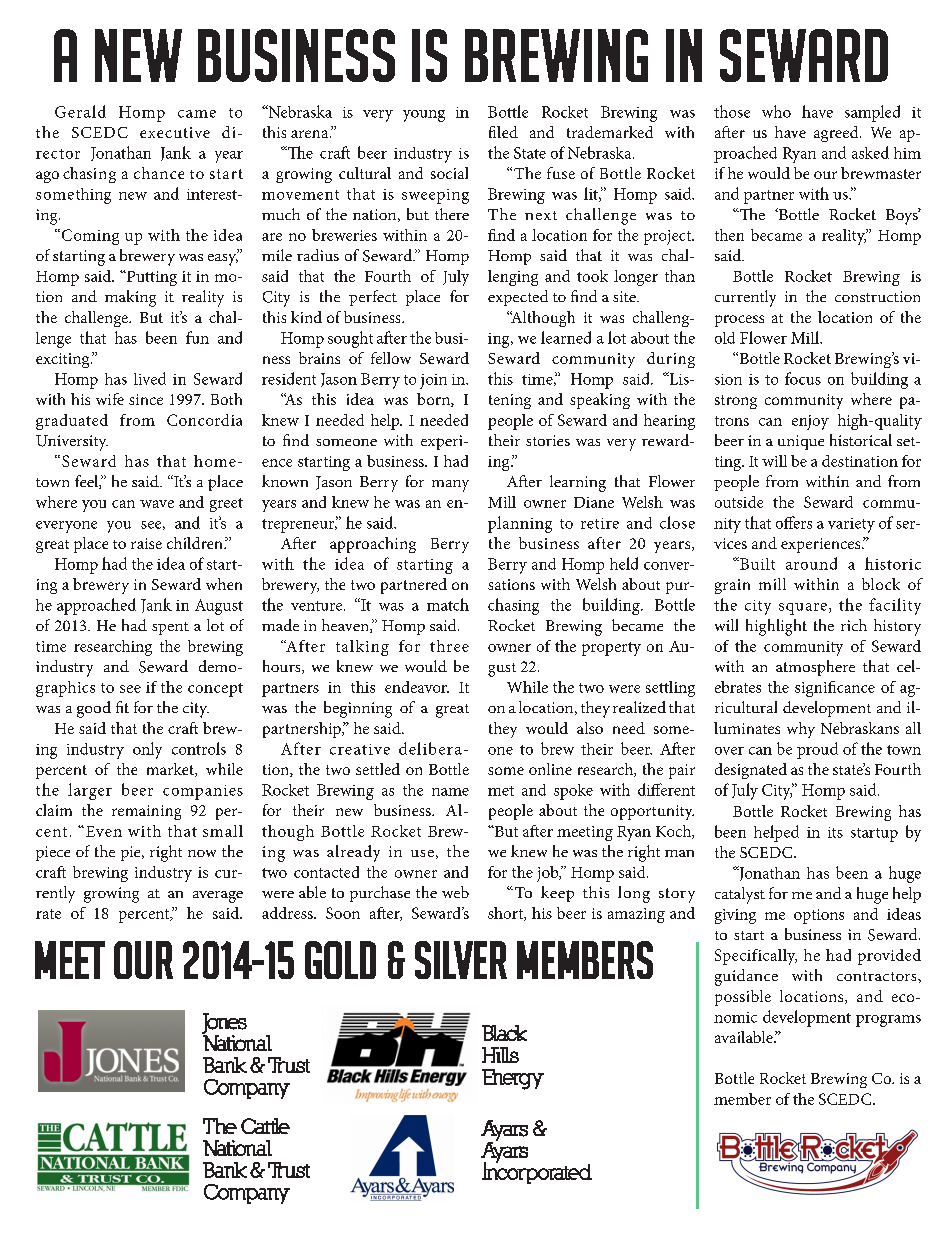 This image has width=952, height=1233. Describe the element at coordinates (837, 134) in the image. I see `agreed` at that location.
